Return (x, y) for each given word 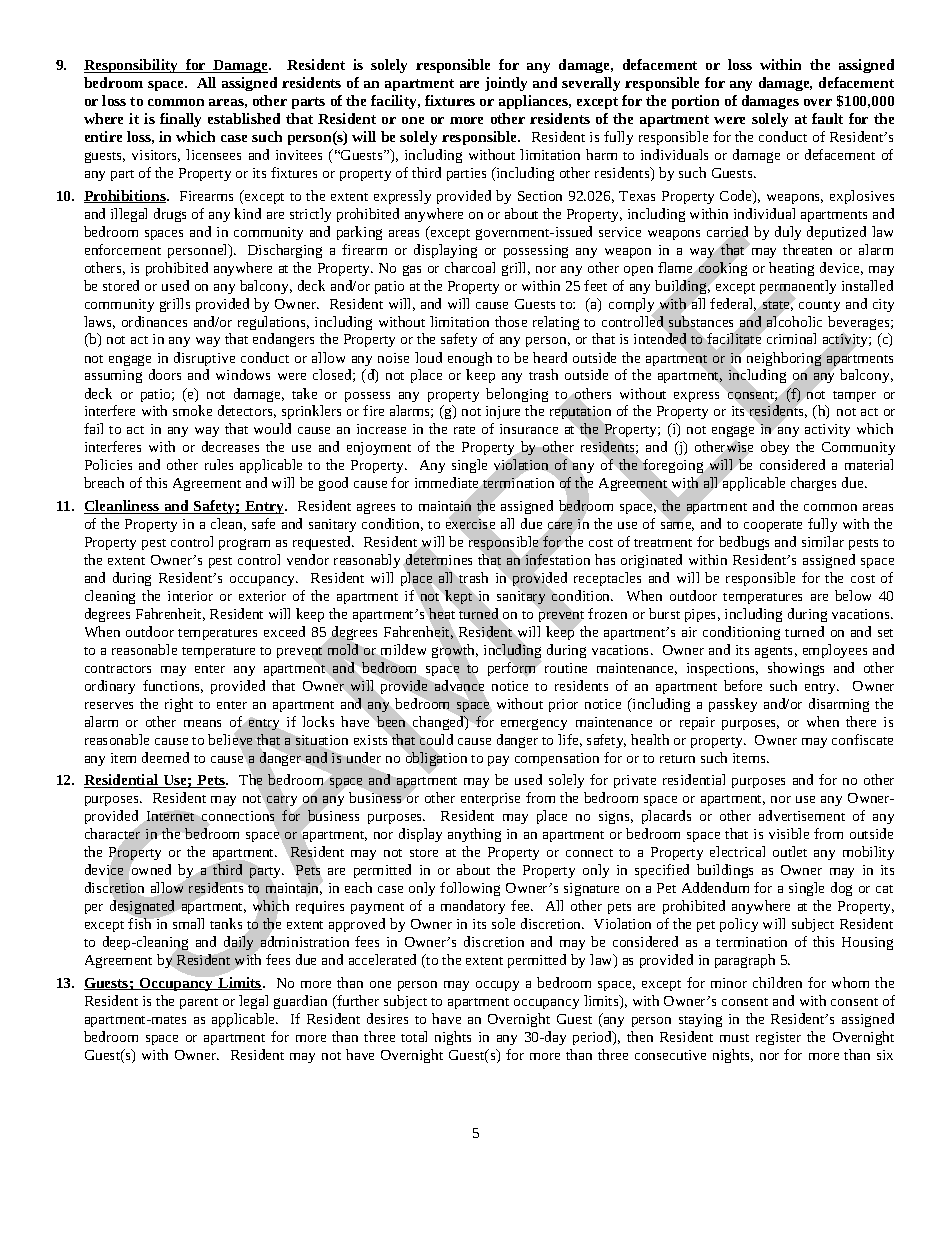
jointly (506, 84)
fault (827, 118)
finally (180, 120)
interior (190, 596)
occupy (497, 986)
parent (199, 1003)
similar (823, 541)
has (605, 559)
